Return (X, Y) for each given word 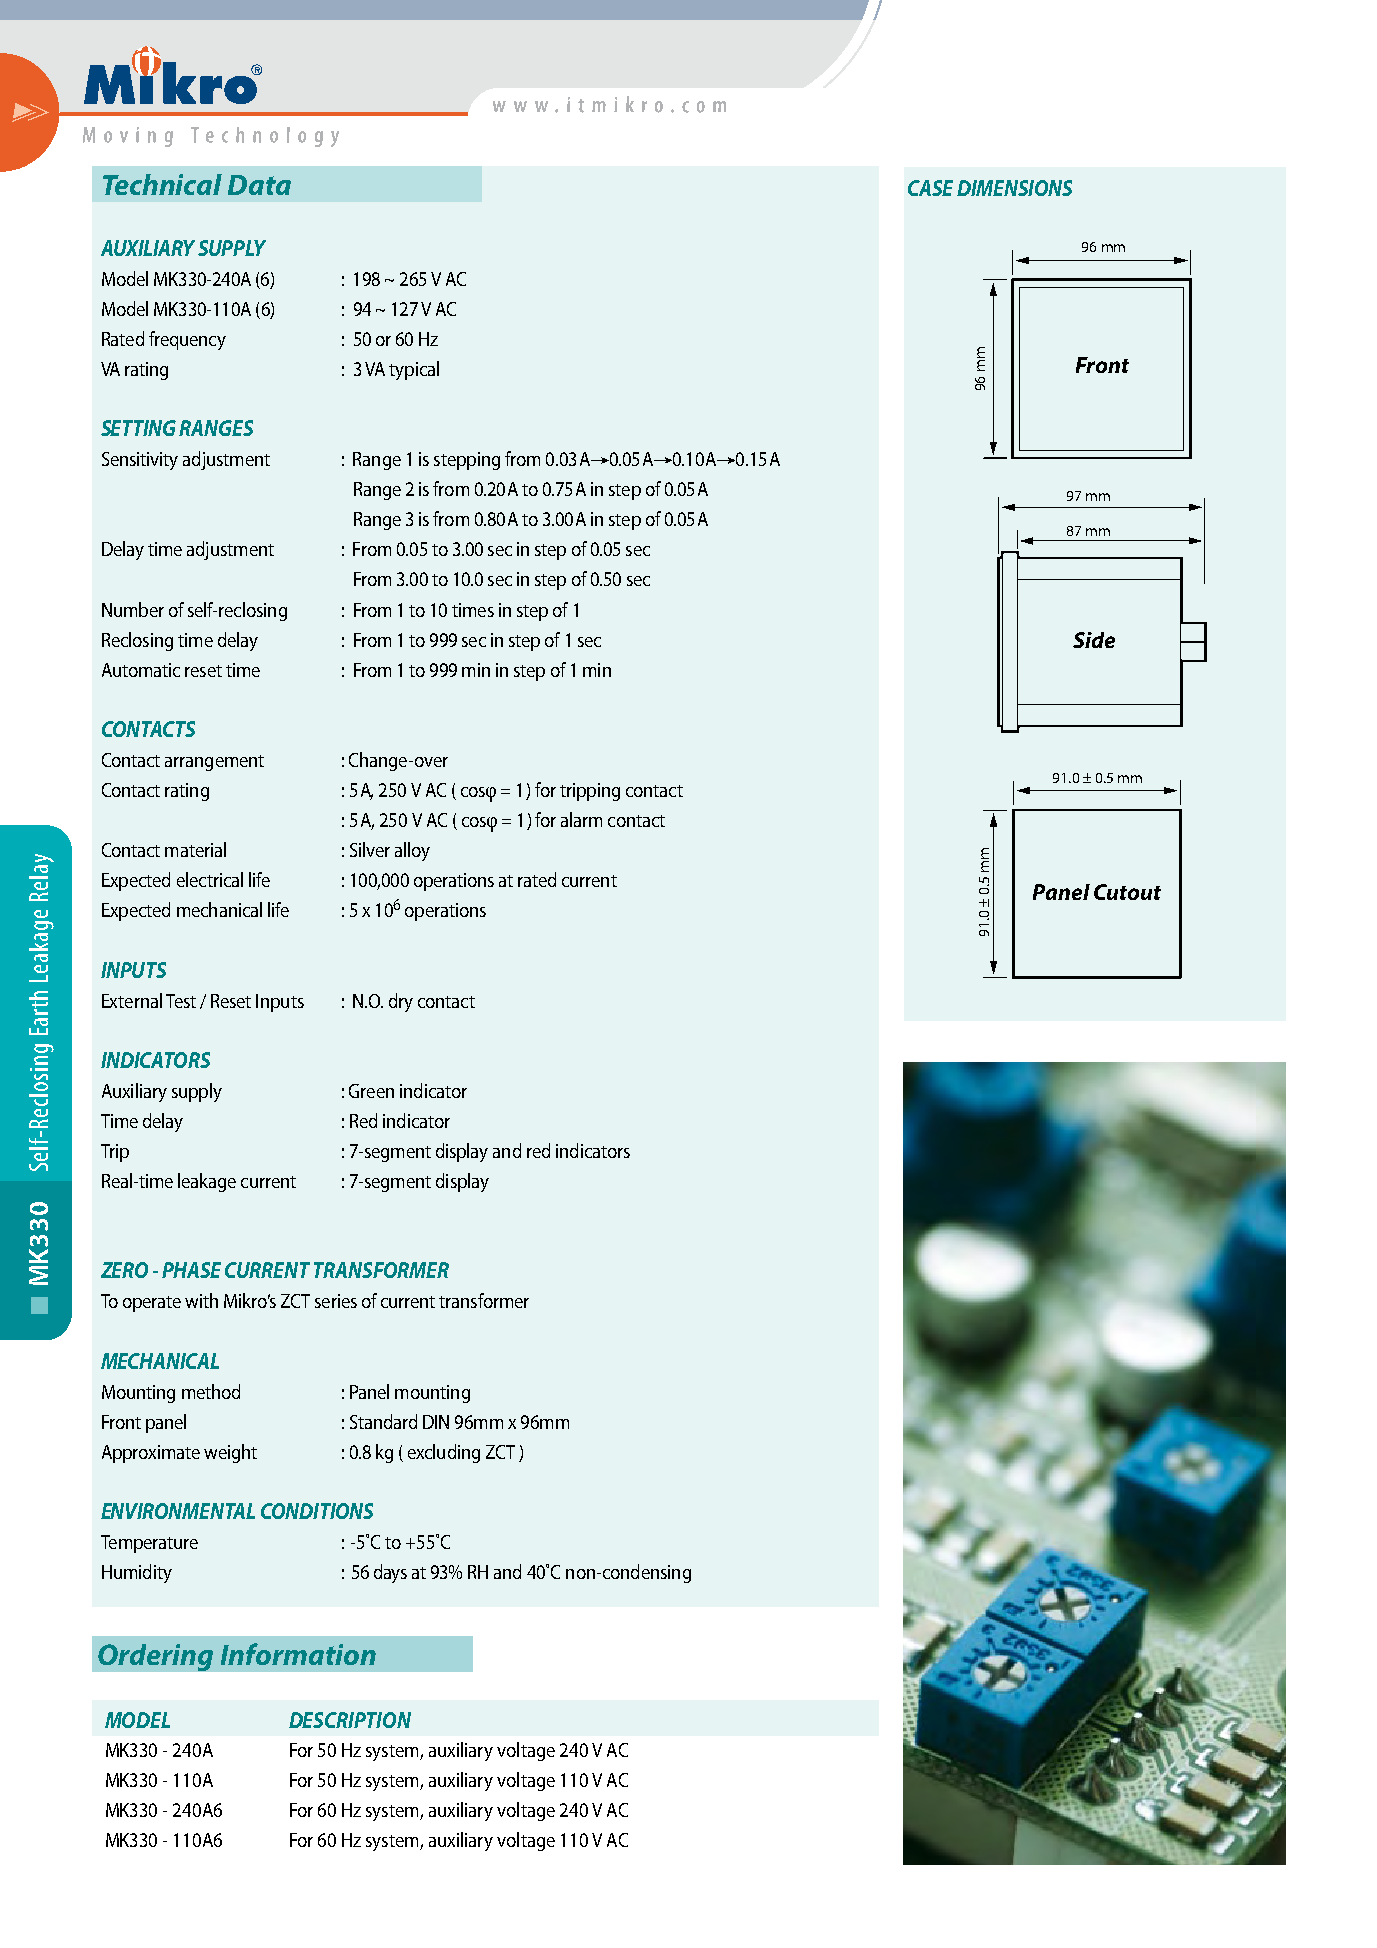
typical (414, 370)
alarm (581, 819)
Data (259, 185)
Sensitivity (140, 461)
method (211, 1391)
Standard (383, 1421)
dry (401, 1002)
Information (298, 1654)
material (195, 849)
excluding (444, 1453)
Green (371, 1091)
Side (1094, 640)
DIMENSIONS (1014, 188)
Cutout (1127, 892)
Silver (370, 849)
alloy (412, 851)
